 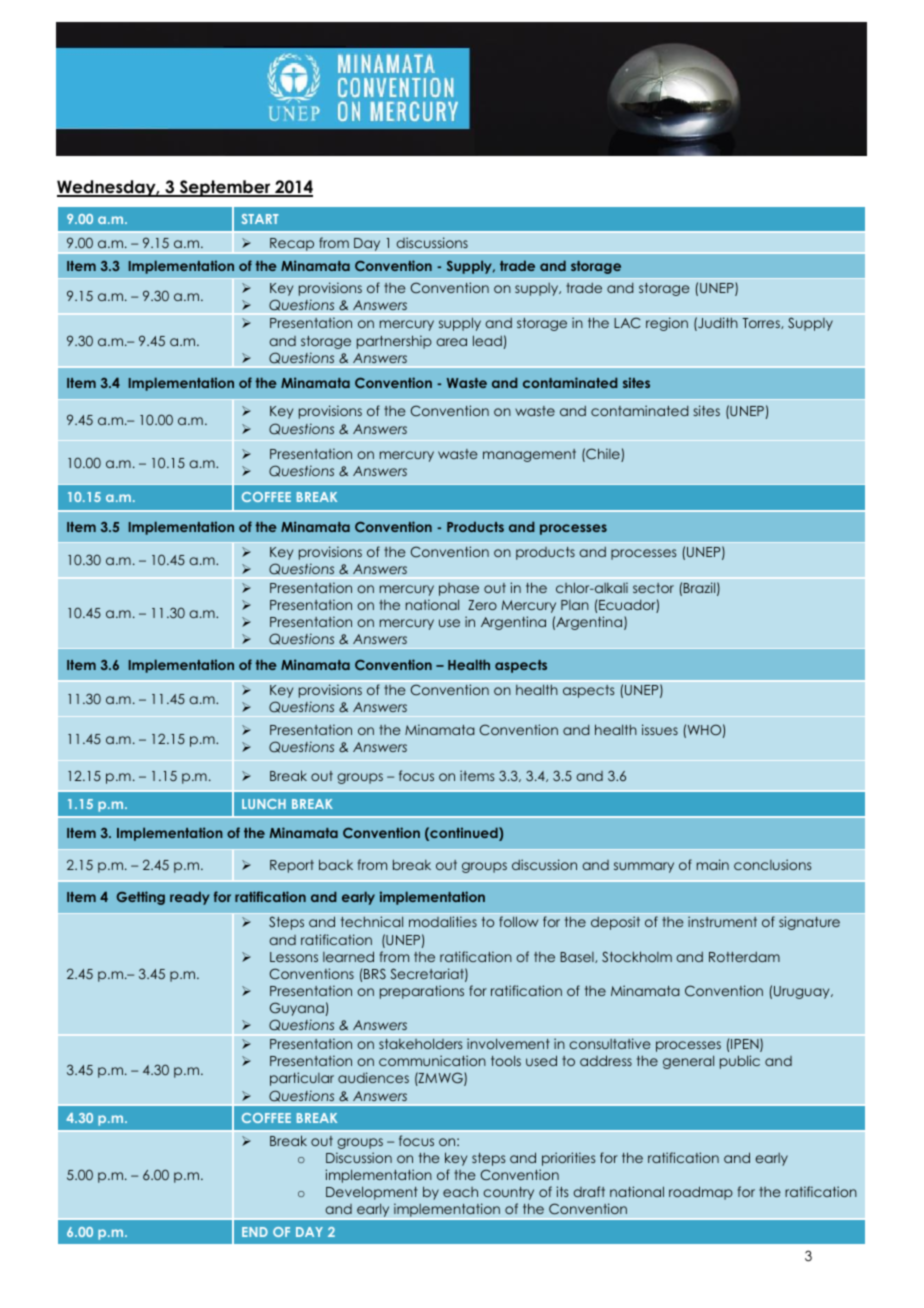 What do you see at coordinates (487, 340) in the document?
I see `lead` at bounding box center [487, 340].
